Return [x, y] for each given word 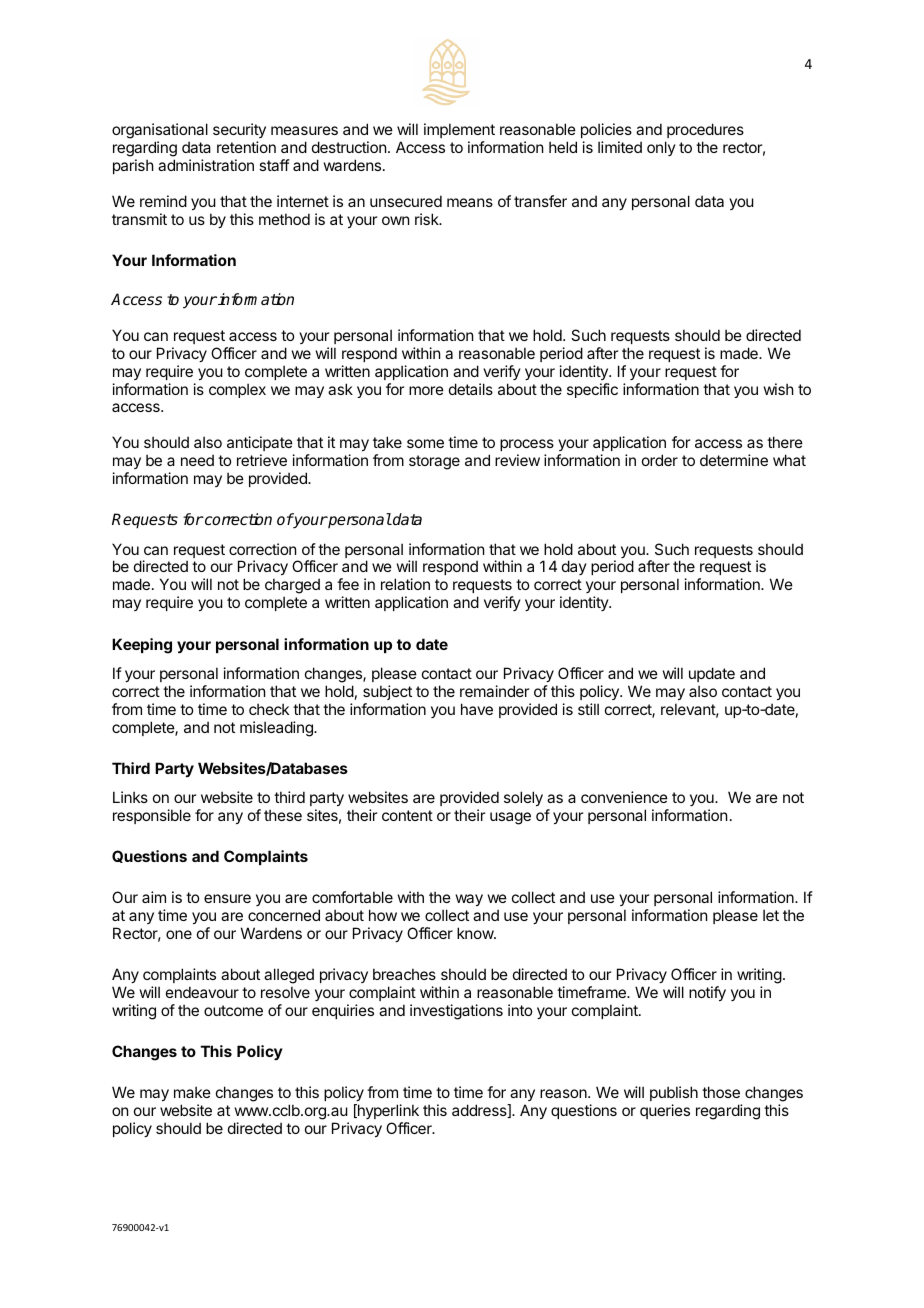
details [471, 389]
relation [405, 584]
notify [707, 993]
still [588, 709]
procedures [705, 130]
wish [779, 389]
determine [734, 460]
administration [206, 165]
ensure [227, 898]
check [269, 709]
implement [459, 130]
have [477, 709]
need [197, 460]
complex [237, 390]
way [469, 900]
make [192, 1092]
